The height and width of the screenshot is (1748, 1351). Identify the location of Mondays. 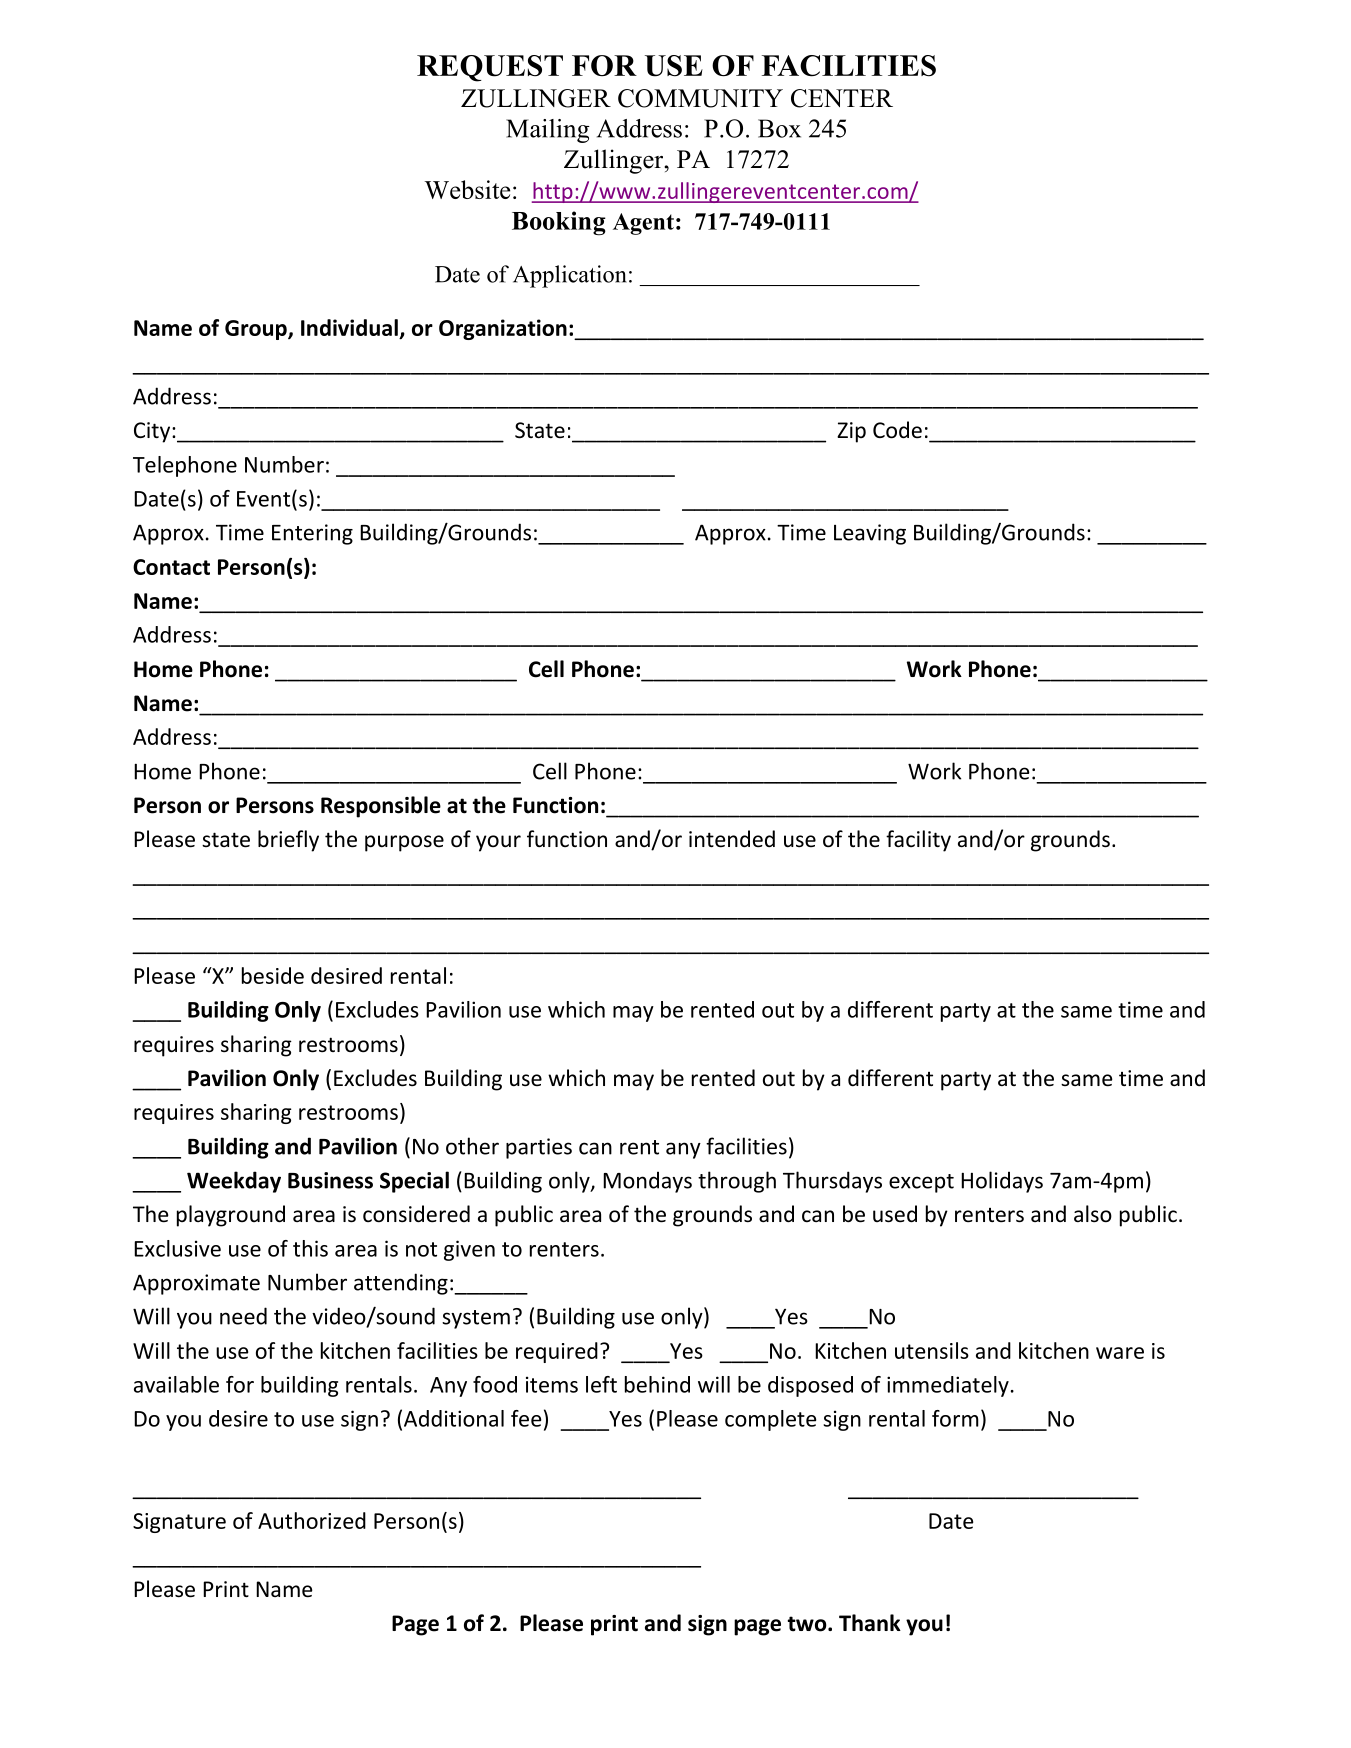
(647, 1182).
